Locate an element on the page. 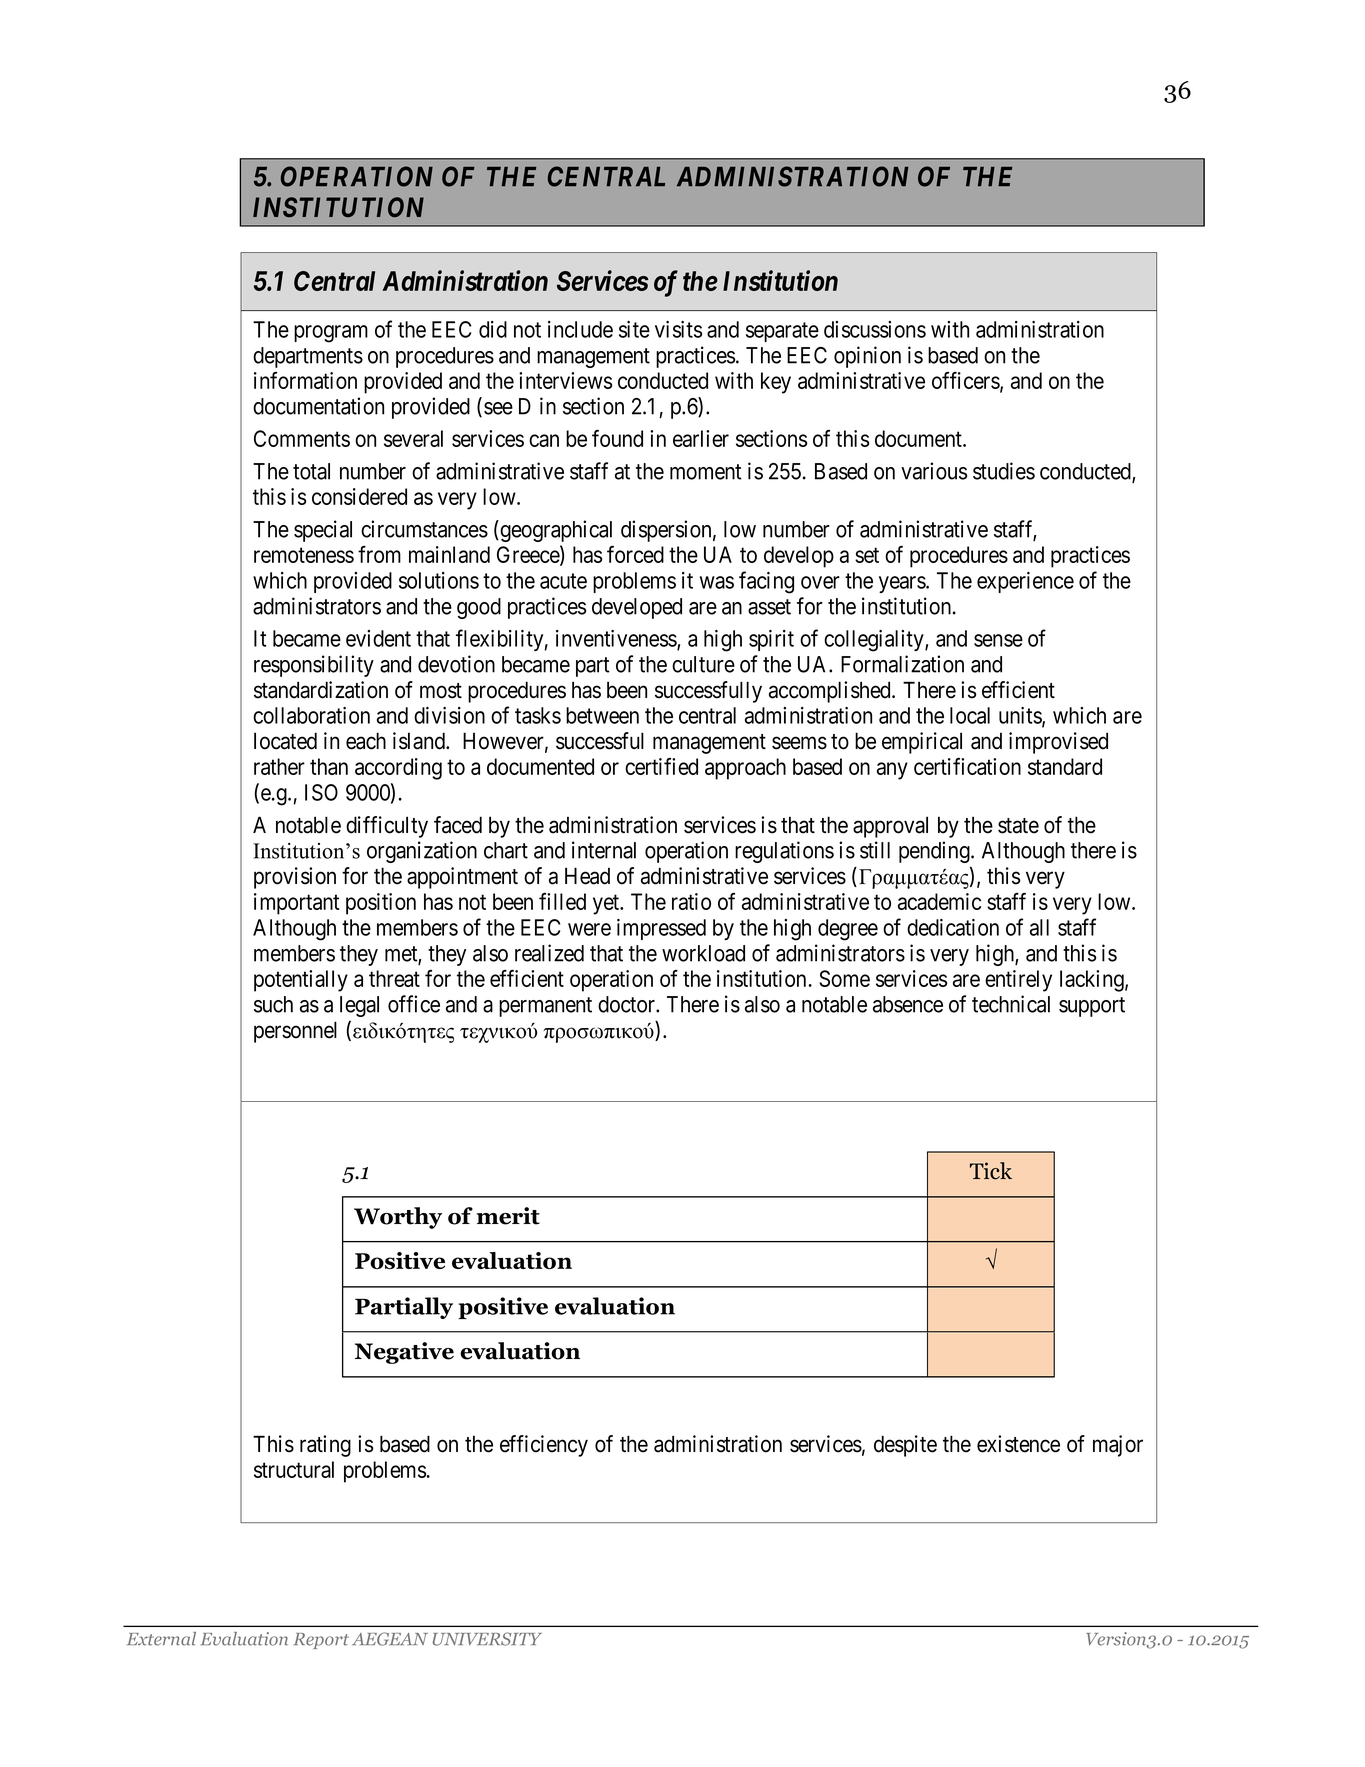 The height and width of the page is (1767, 1365). workload is located at coordinates (703, 953).
